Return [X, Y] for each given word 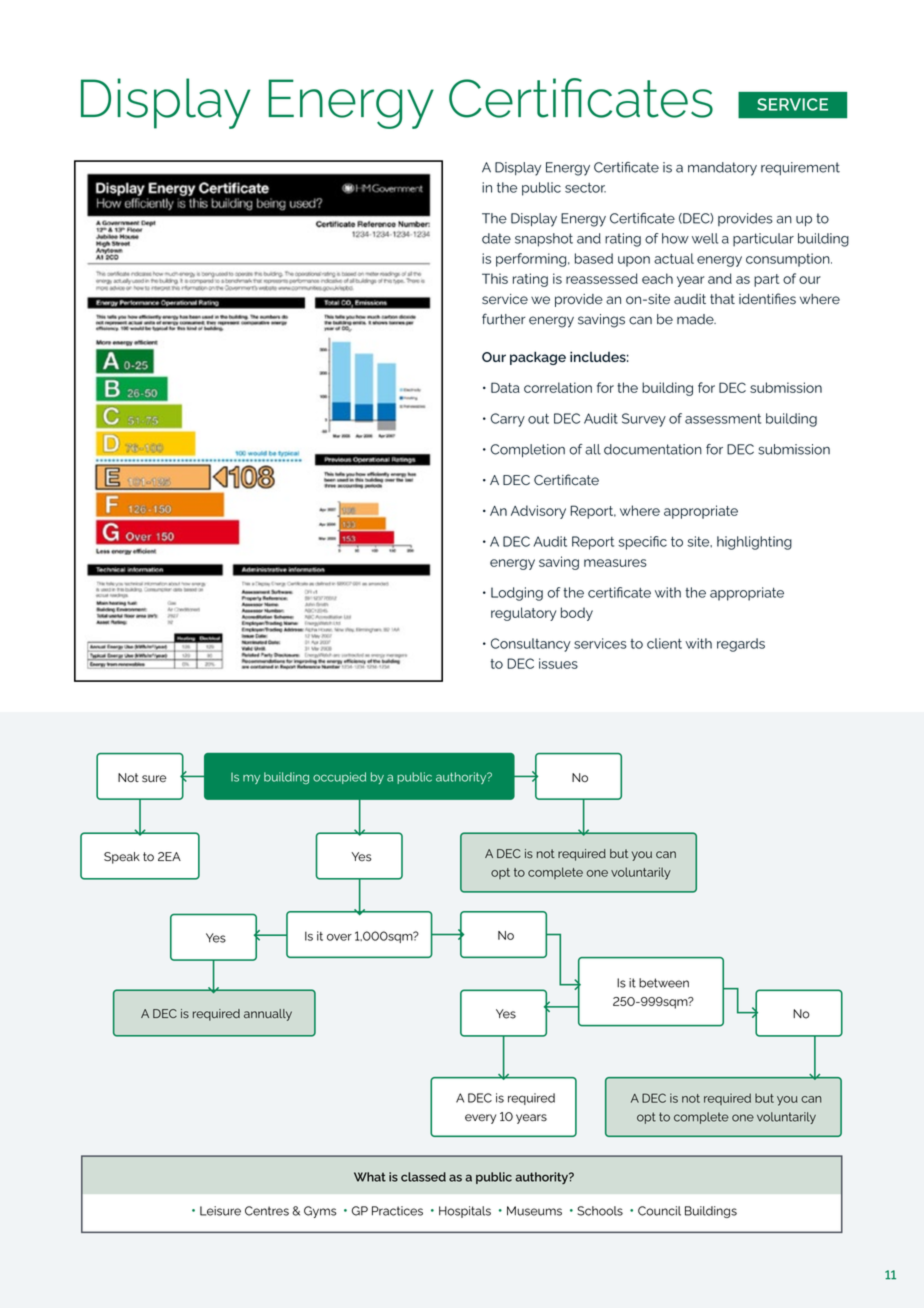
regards [741, 645]
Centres [267, 1211]
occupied [339, 778]
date [496, 238]
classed [423, 1177]
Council [659, 1211]
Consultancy [531, 645]
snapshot [544, 240]
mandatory [722, 169]
